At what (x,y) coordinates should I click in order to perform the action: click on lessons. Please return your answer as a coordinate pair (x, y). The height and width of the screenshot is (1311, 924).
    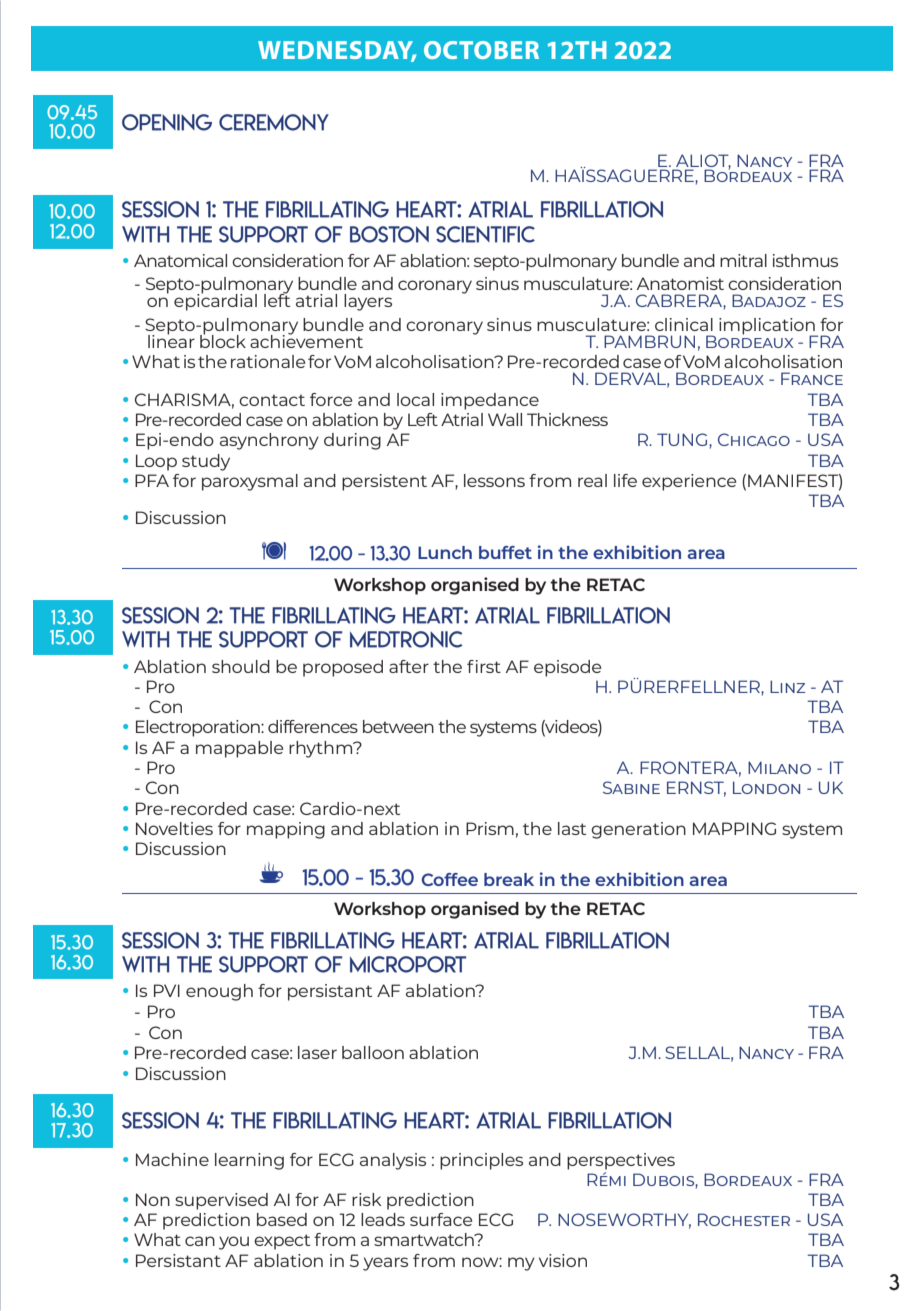
    Looking at the image, I should click on (494, 480).
